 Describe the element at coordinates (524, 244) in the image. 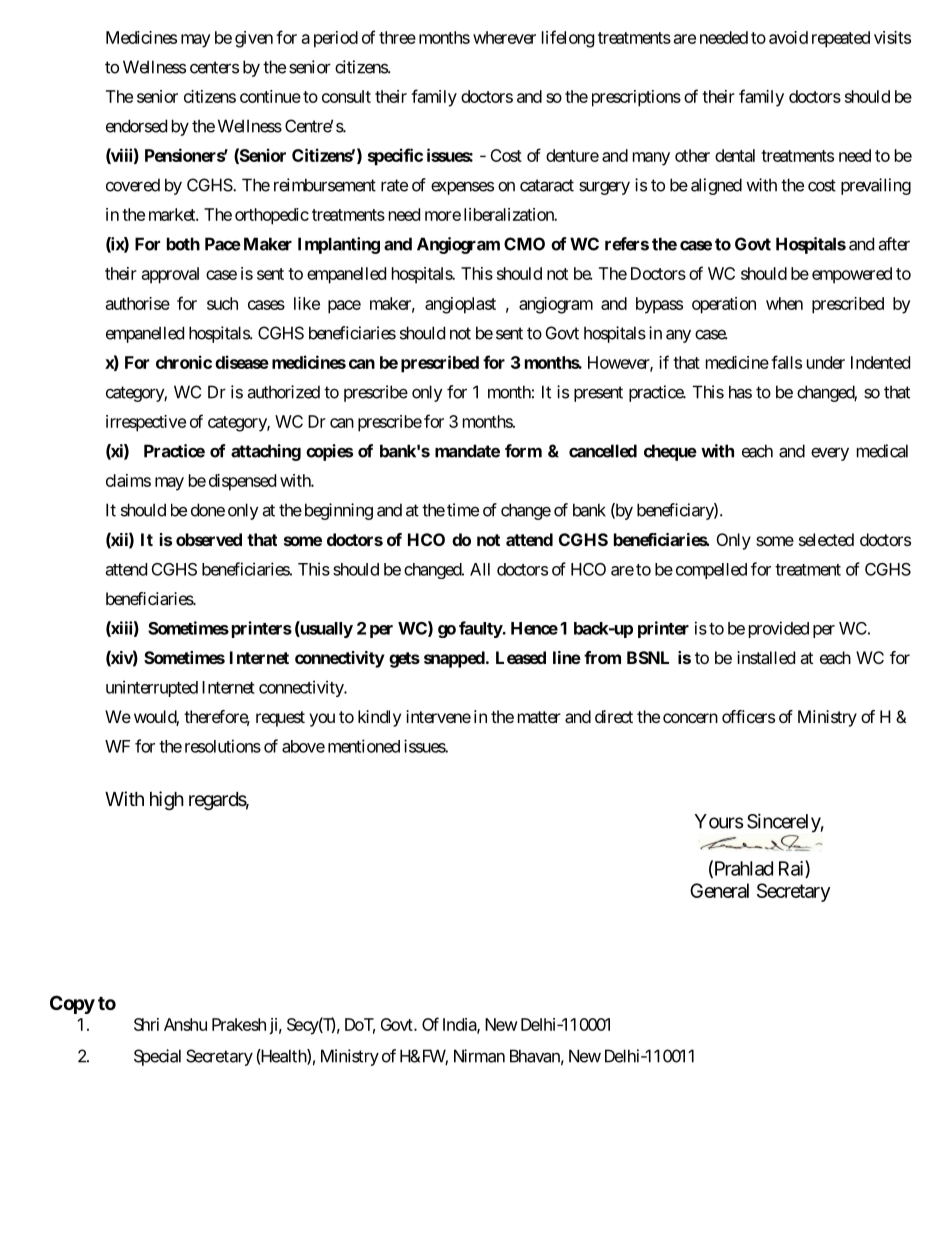

I see `CMO` at that location.
